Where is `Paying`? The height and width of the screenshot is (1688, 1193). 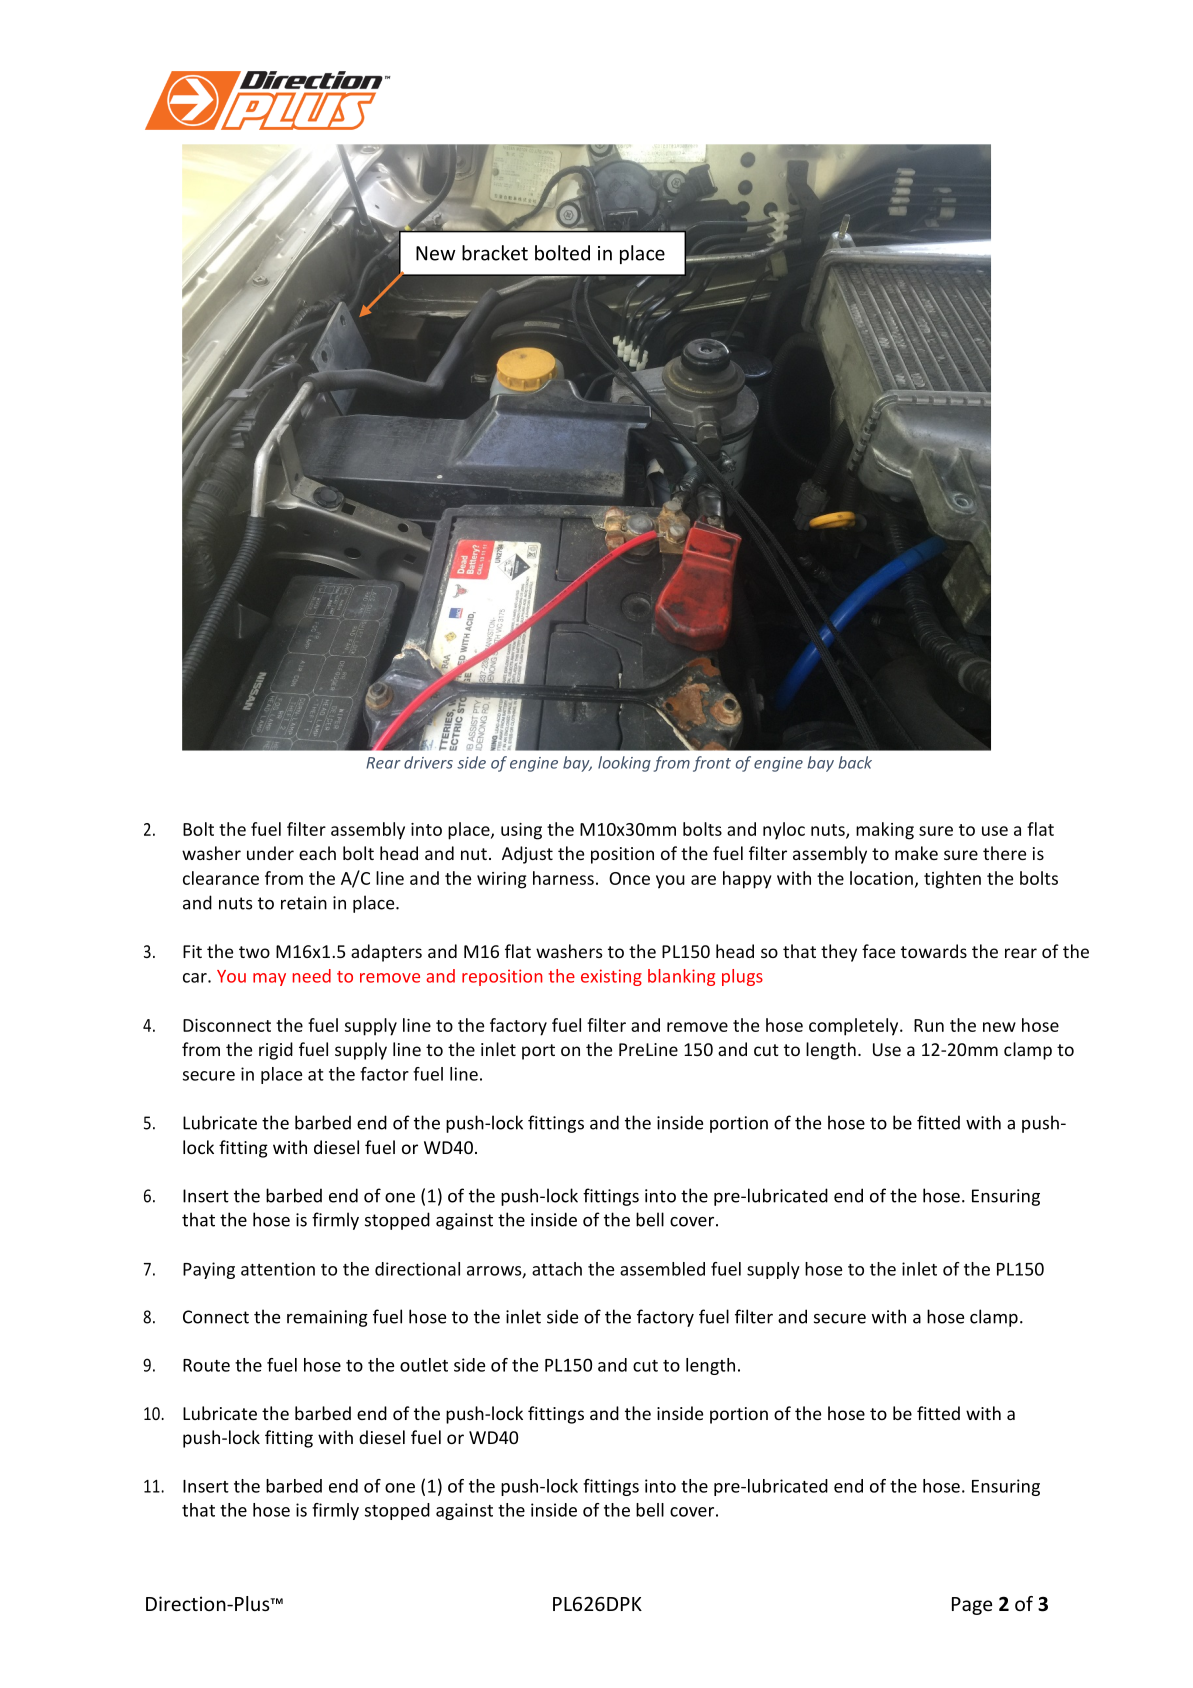 Paying is located at coordinates (209, 1270).
